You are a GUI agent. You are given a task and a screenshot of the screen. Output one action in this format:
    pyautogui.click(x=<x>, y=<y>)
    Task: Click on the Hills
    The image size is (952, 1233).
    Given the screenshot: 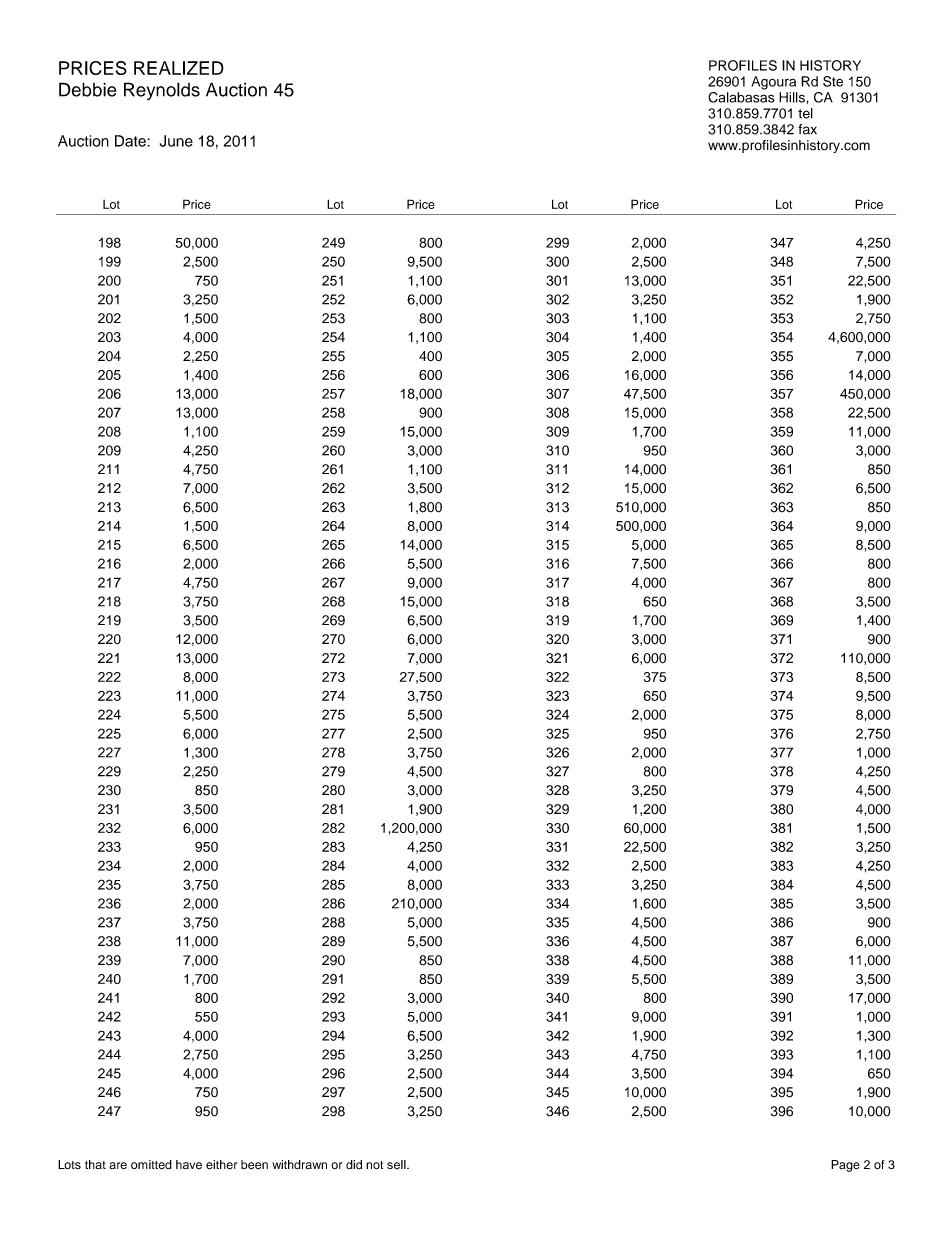 What is the action you would take?
    pyautogui.click(x=793, y=97)
